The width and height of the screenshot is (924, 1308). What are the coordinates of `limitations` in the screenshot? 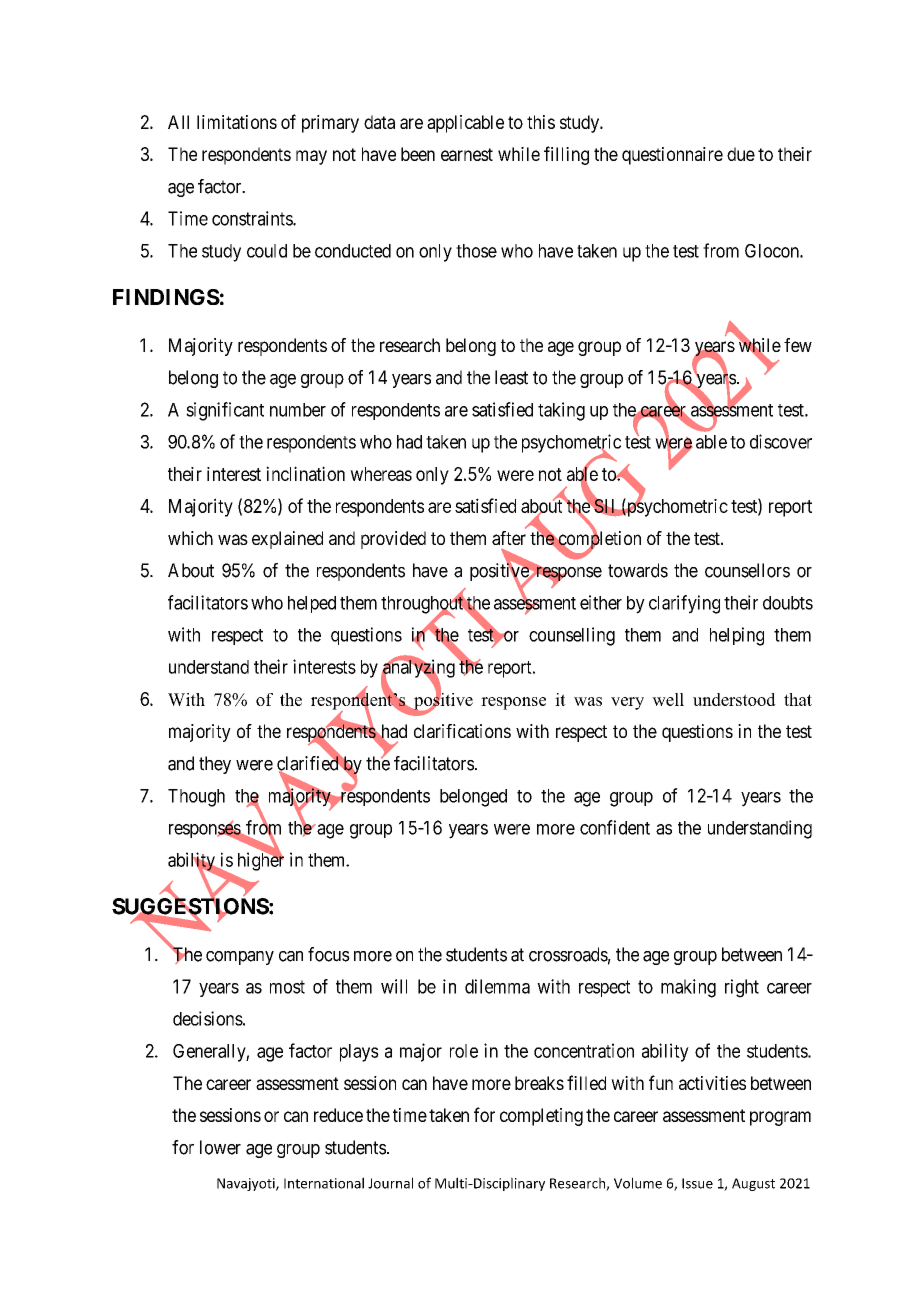 It's located at (237, 122).
